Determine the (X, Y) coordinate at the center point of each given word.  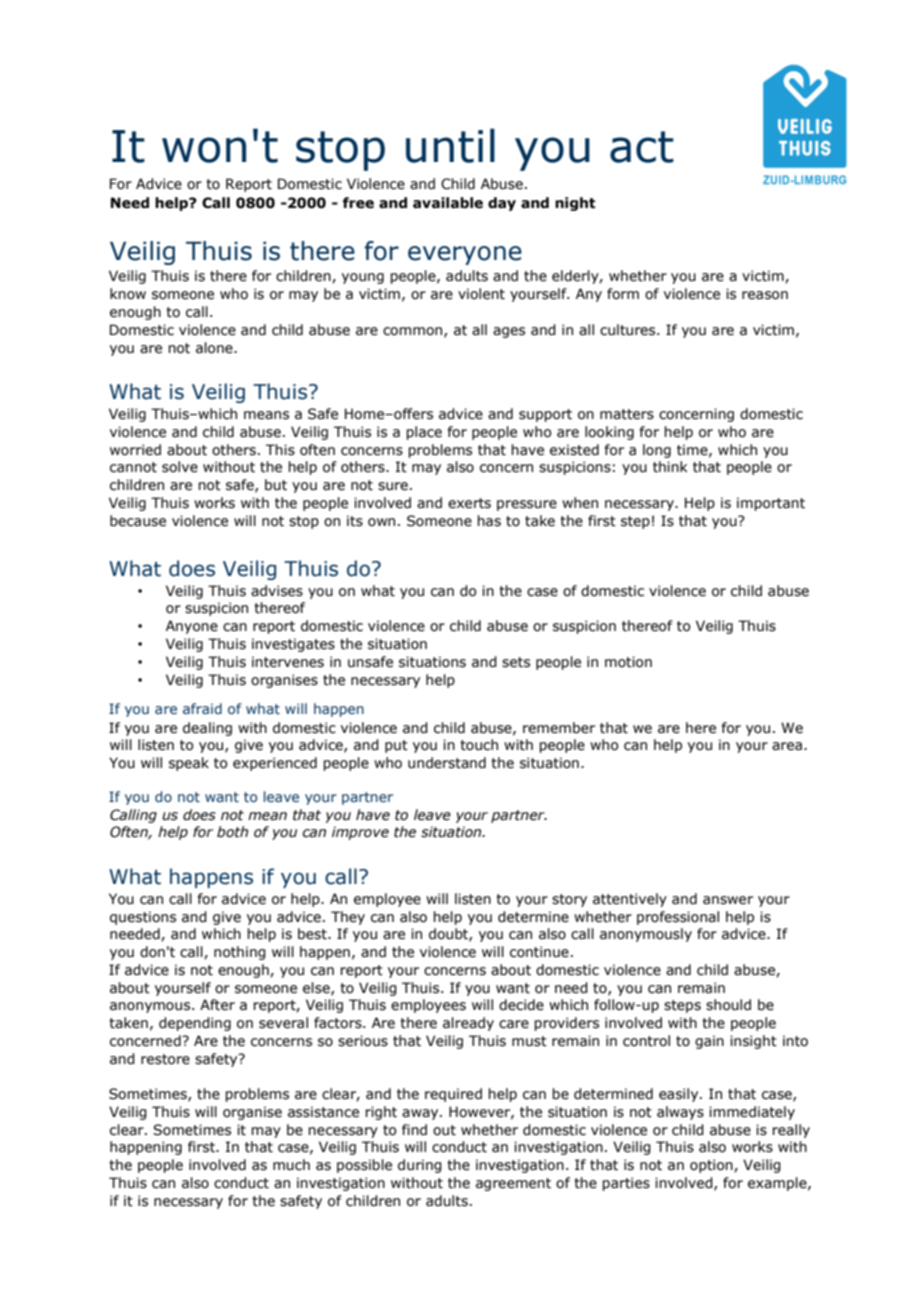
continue (539, 952)
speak (189, 764)
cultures (629, 330)
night (575, 204)
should (728, 1005)
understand (447, 763)
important (771, 504)
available (448, 203)
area (787, 746)
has (489, 521)
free (358, 203)
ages (509, 332)
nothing (240, 953)
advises (277, 591)
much (291, 1165)
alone (215, 348)
